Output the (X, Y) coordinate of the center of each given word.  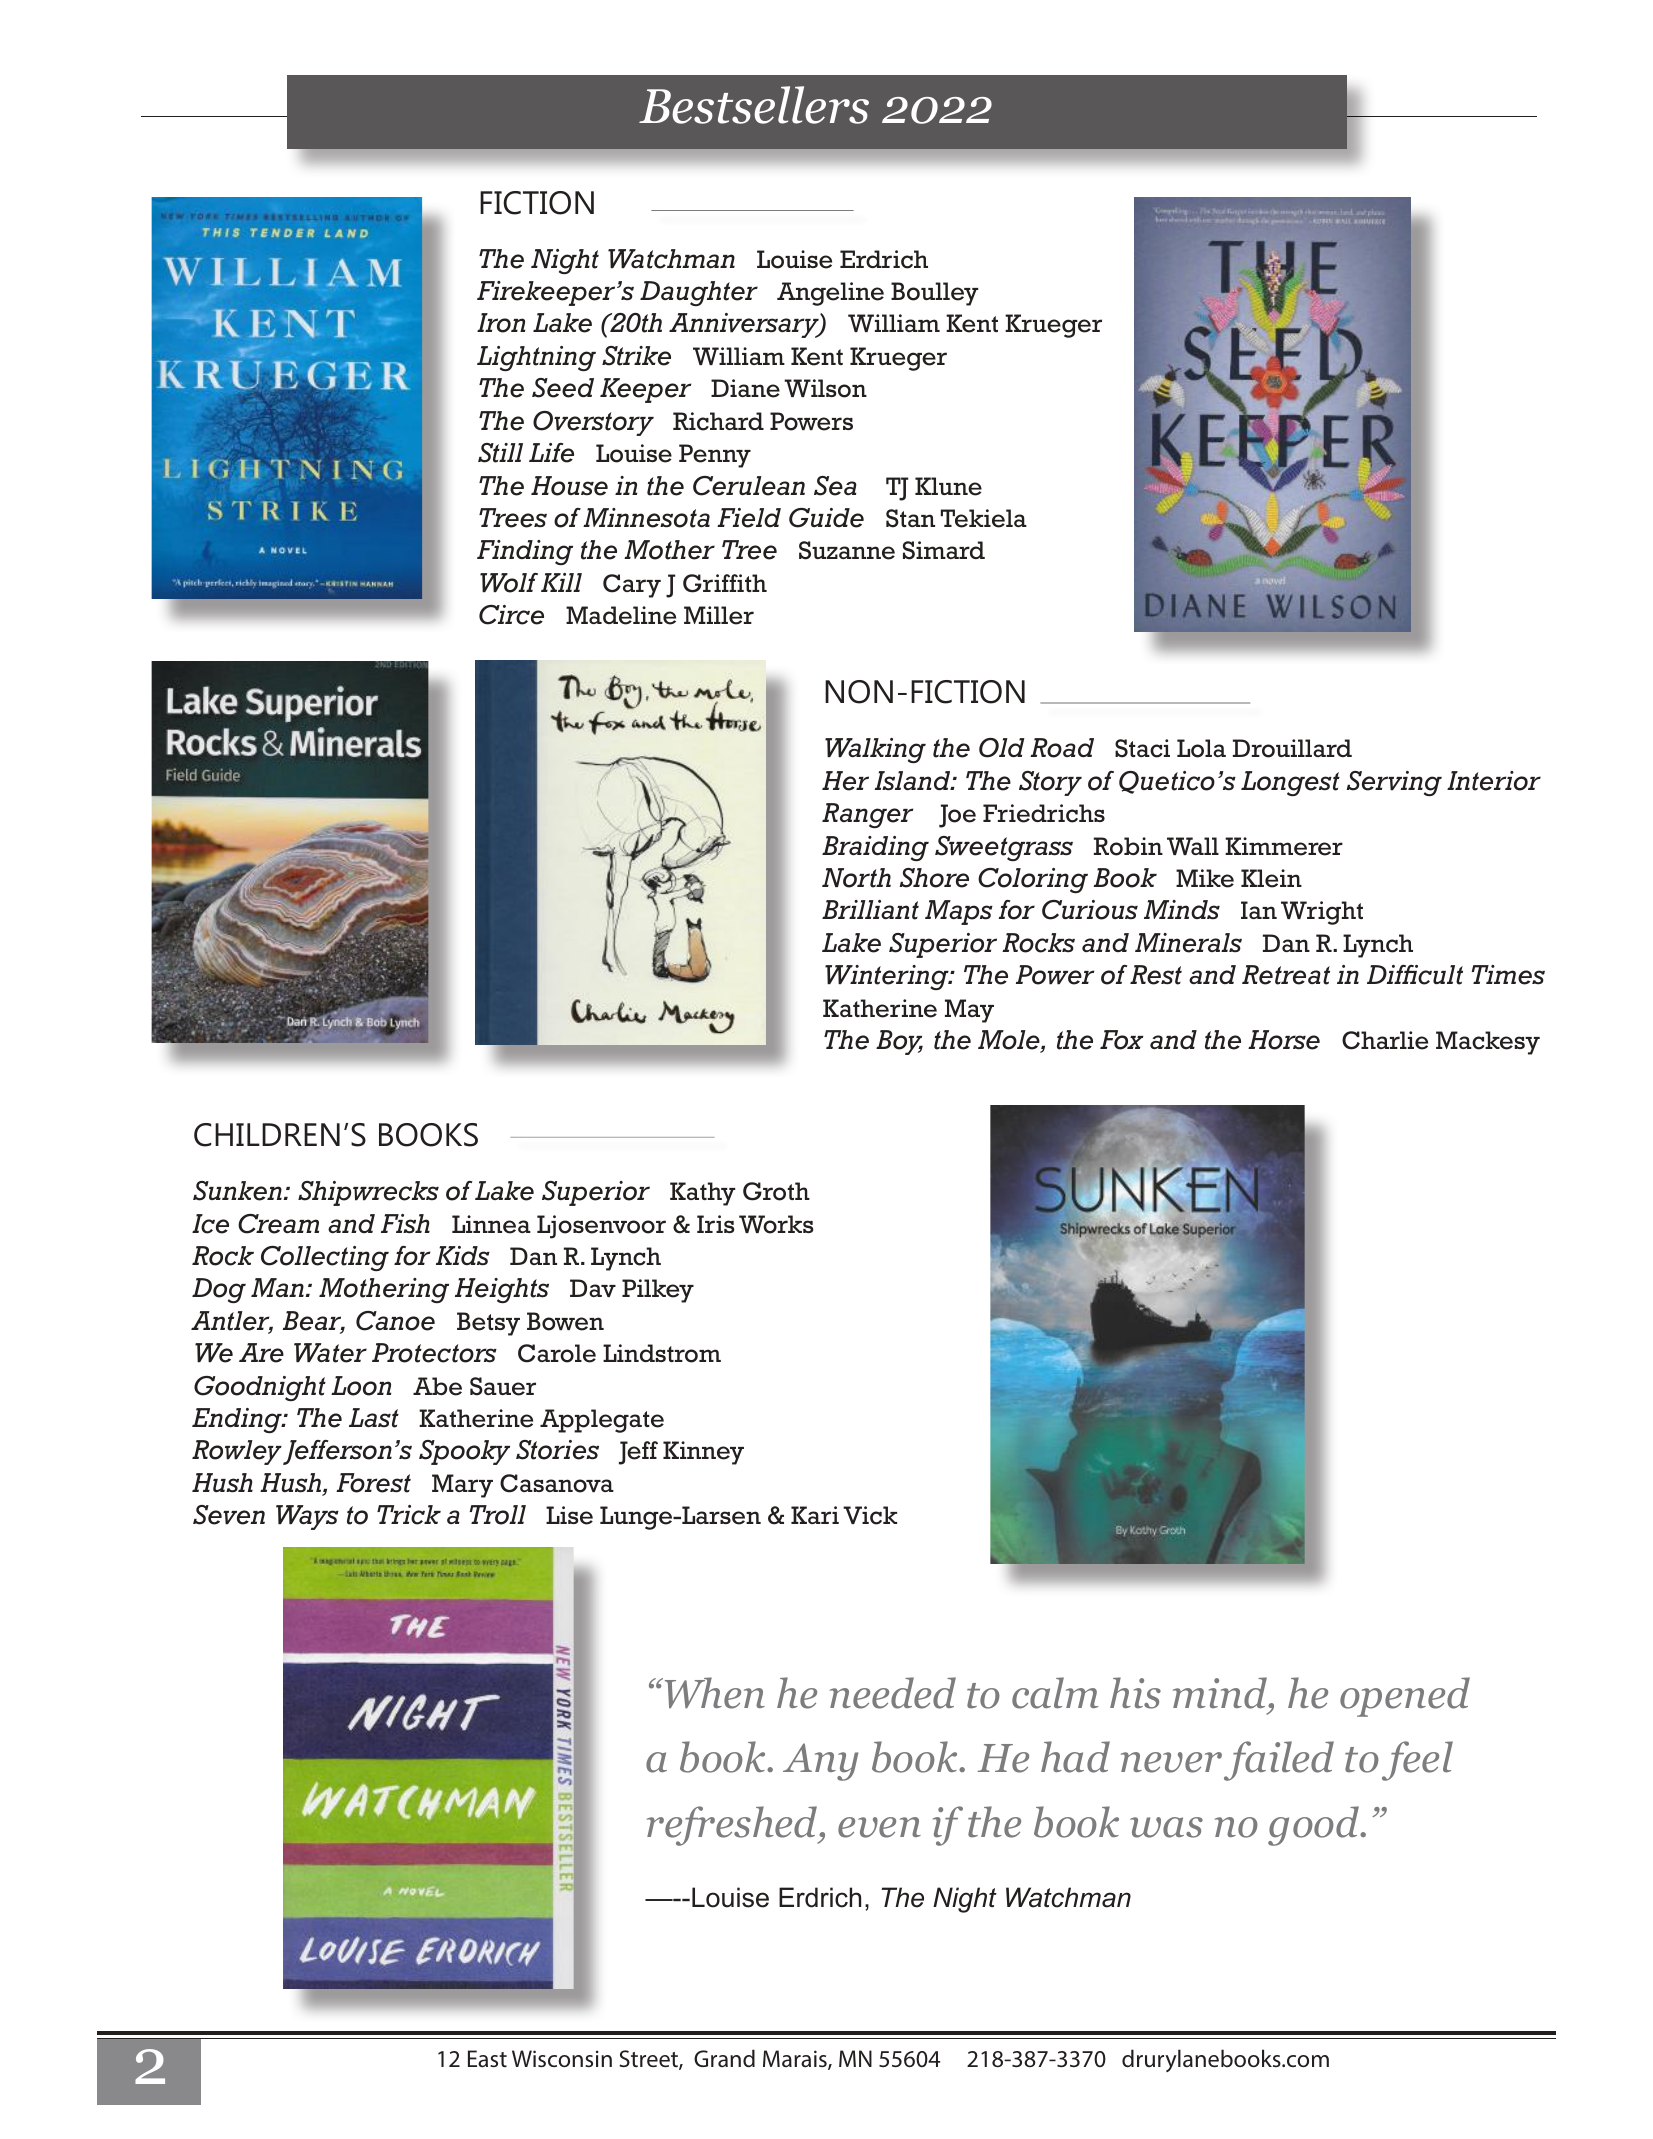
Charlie (1385, 1040)
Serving (1394, 783)
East (487, 2059)
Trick (409, 1515)
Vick (870, 1515)
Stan (910, 518)
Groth (776, 1191)
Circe (511, 615)
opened (1405, 1697)
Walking (875, 750)
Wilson (825, 388)
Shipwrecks (368, 1193)
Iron (501, 323)
